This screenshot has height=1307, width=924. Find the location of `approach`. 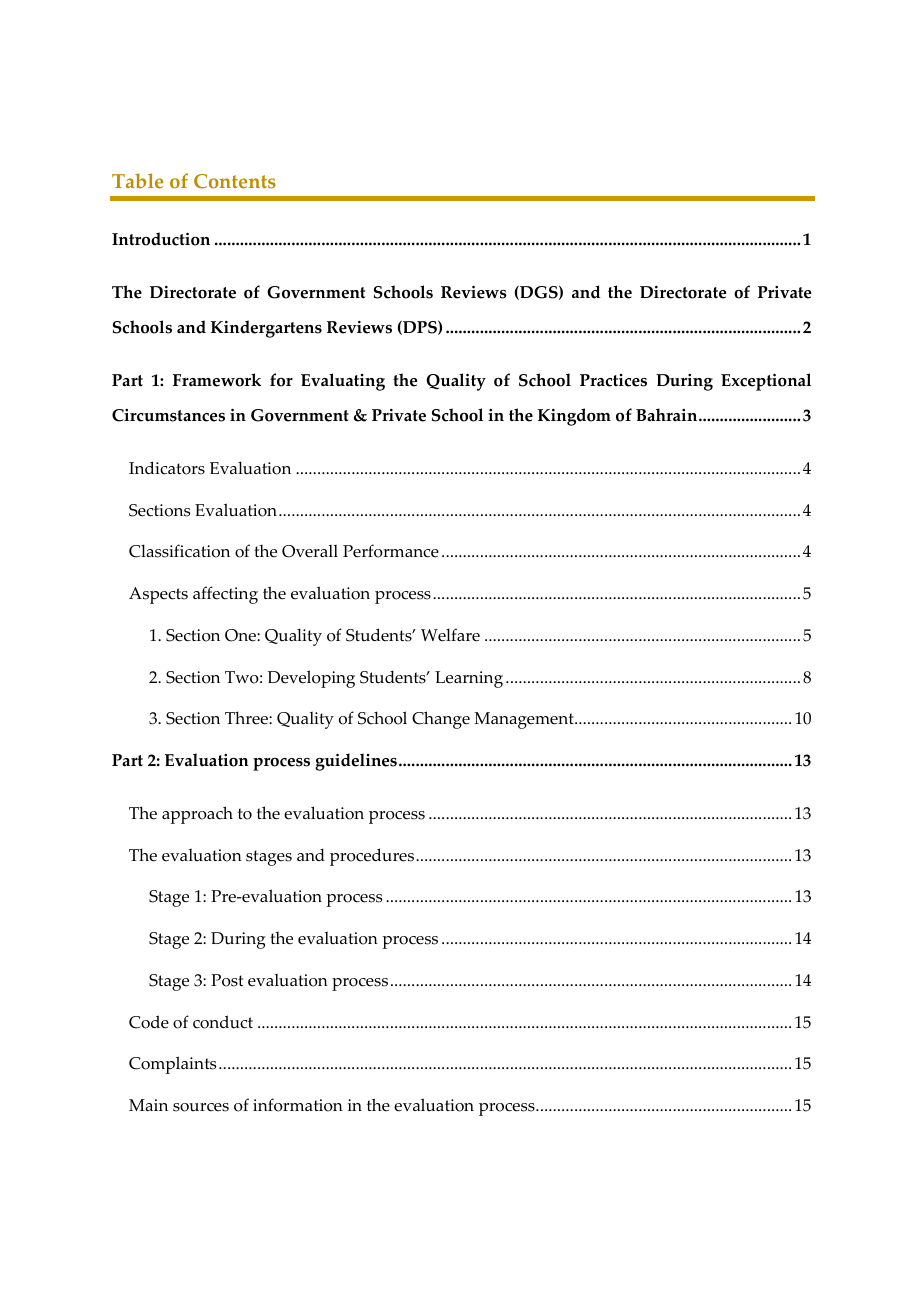

approach is located at coordinates (197, 815).
